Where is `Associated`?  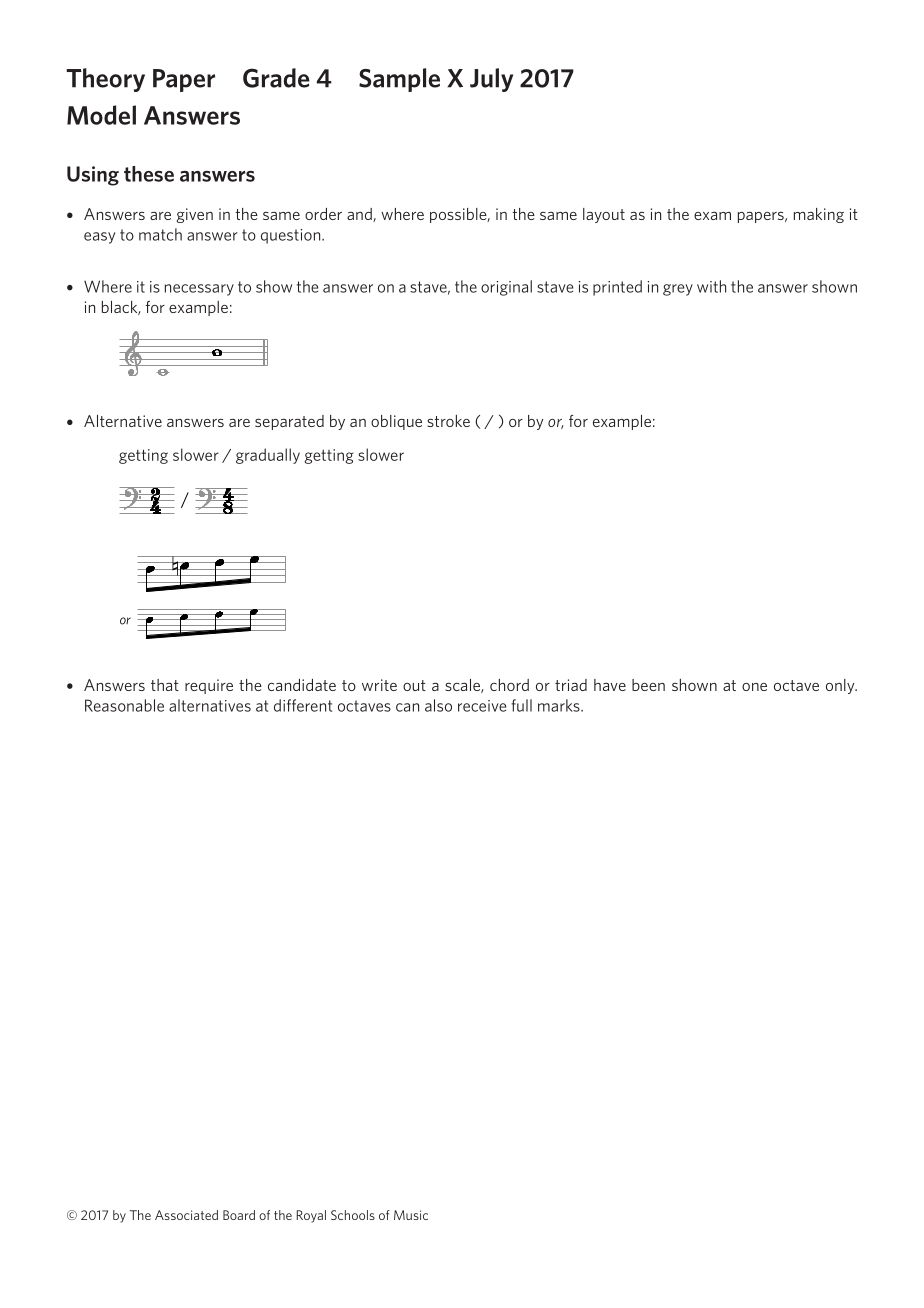 Associated is located at coordinates (186, 1215).
